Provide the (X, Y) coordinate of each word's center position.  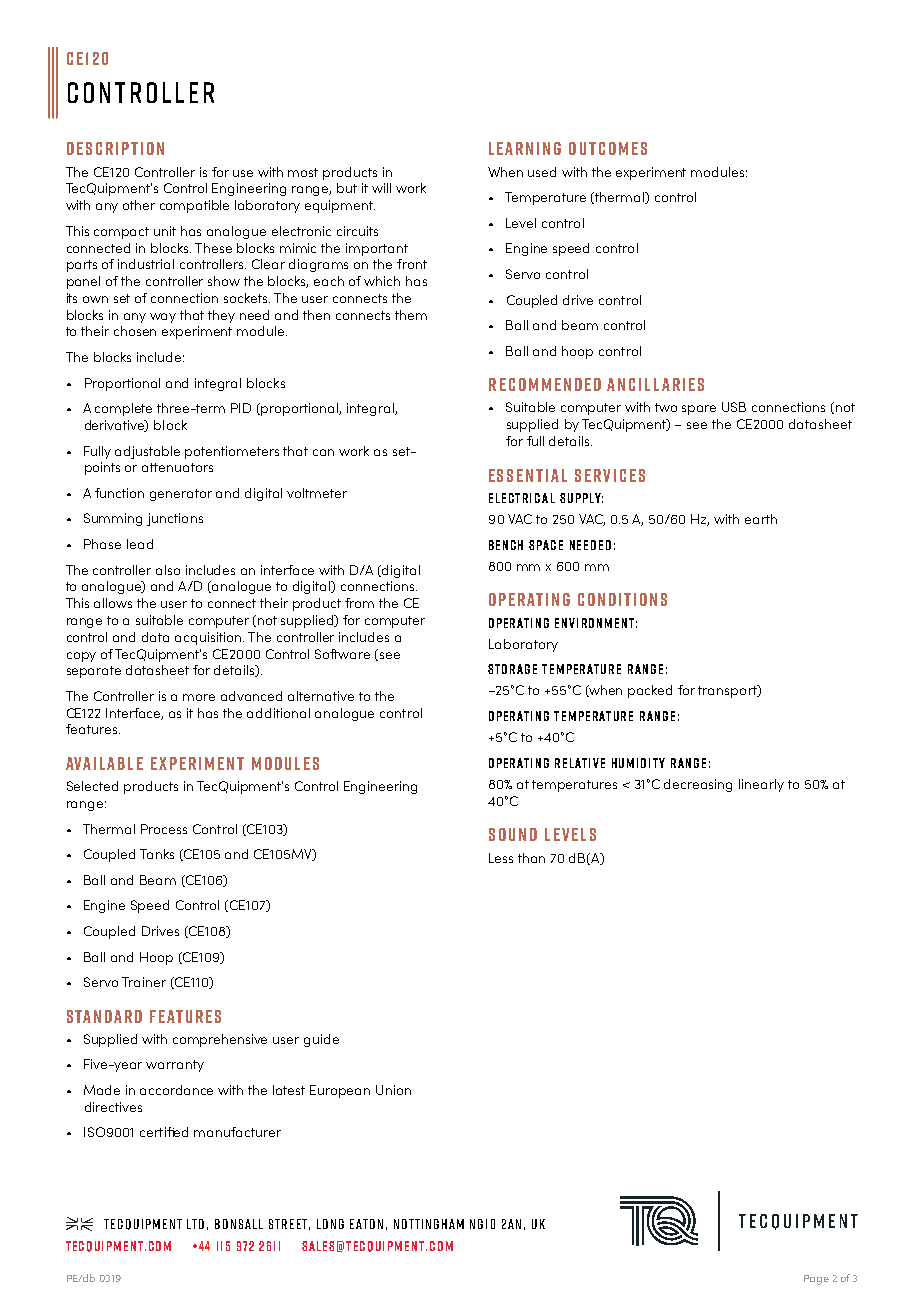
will (381, 188)
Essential (528, 475)
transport (728, 691)
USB (734, 407)
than (531, 858)
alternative (321, 696)
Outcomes (608, 148)
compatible (194, 206)
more (199, 697)
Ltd (195, 1224)
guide (321, 1040)
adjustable (147, 452)
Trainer (144, 982)
